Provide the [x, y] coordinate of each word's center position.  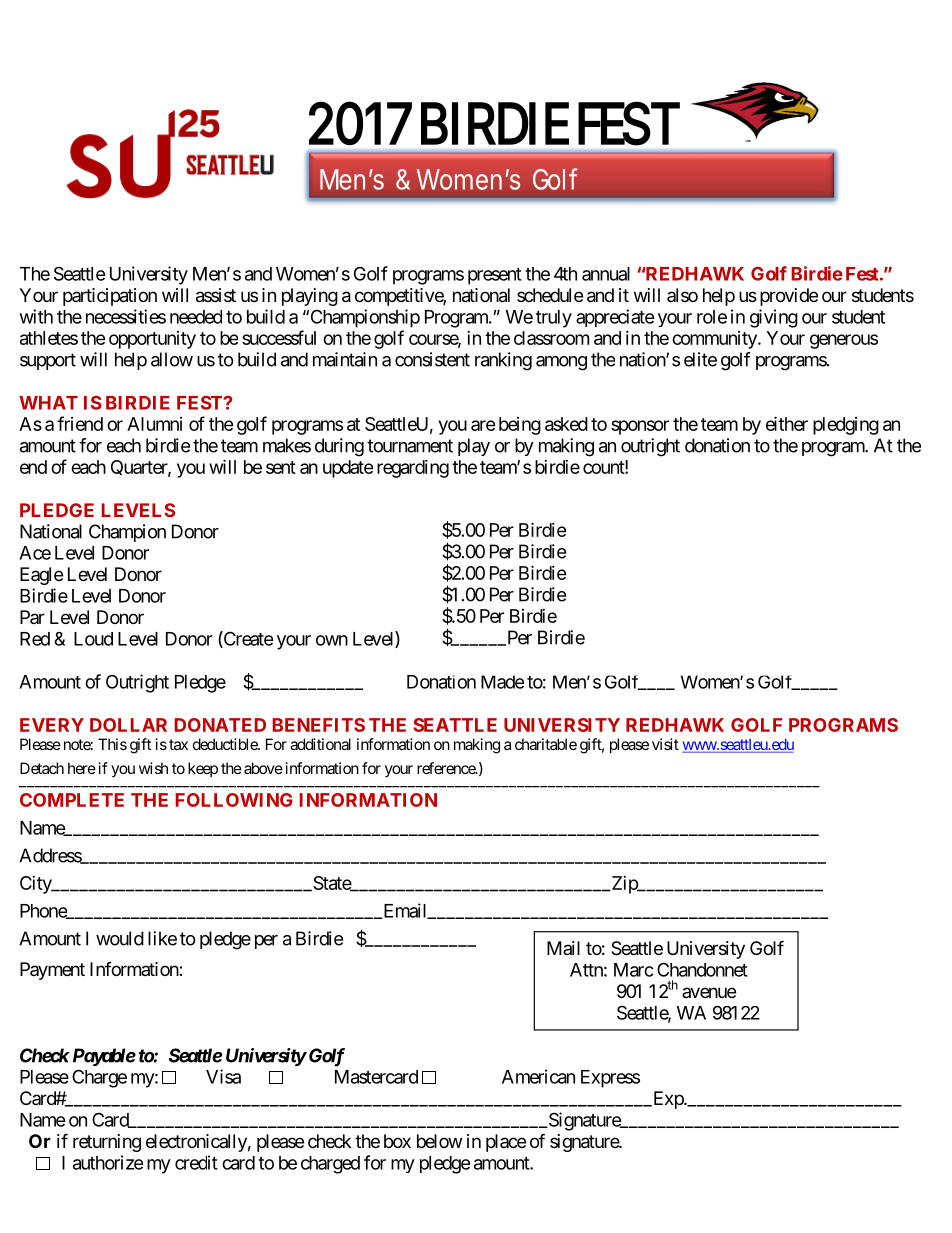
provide [789, 297]
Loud [93, 639]
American [538, 1076]
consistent [432, 359]
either [787, 423]
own [332, 640]
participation [110, 297]
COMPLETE [72, 800]
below [439, 1141]
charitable [546, 744]
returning [107, 1143]
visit [665, 744]
